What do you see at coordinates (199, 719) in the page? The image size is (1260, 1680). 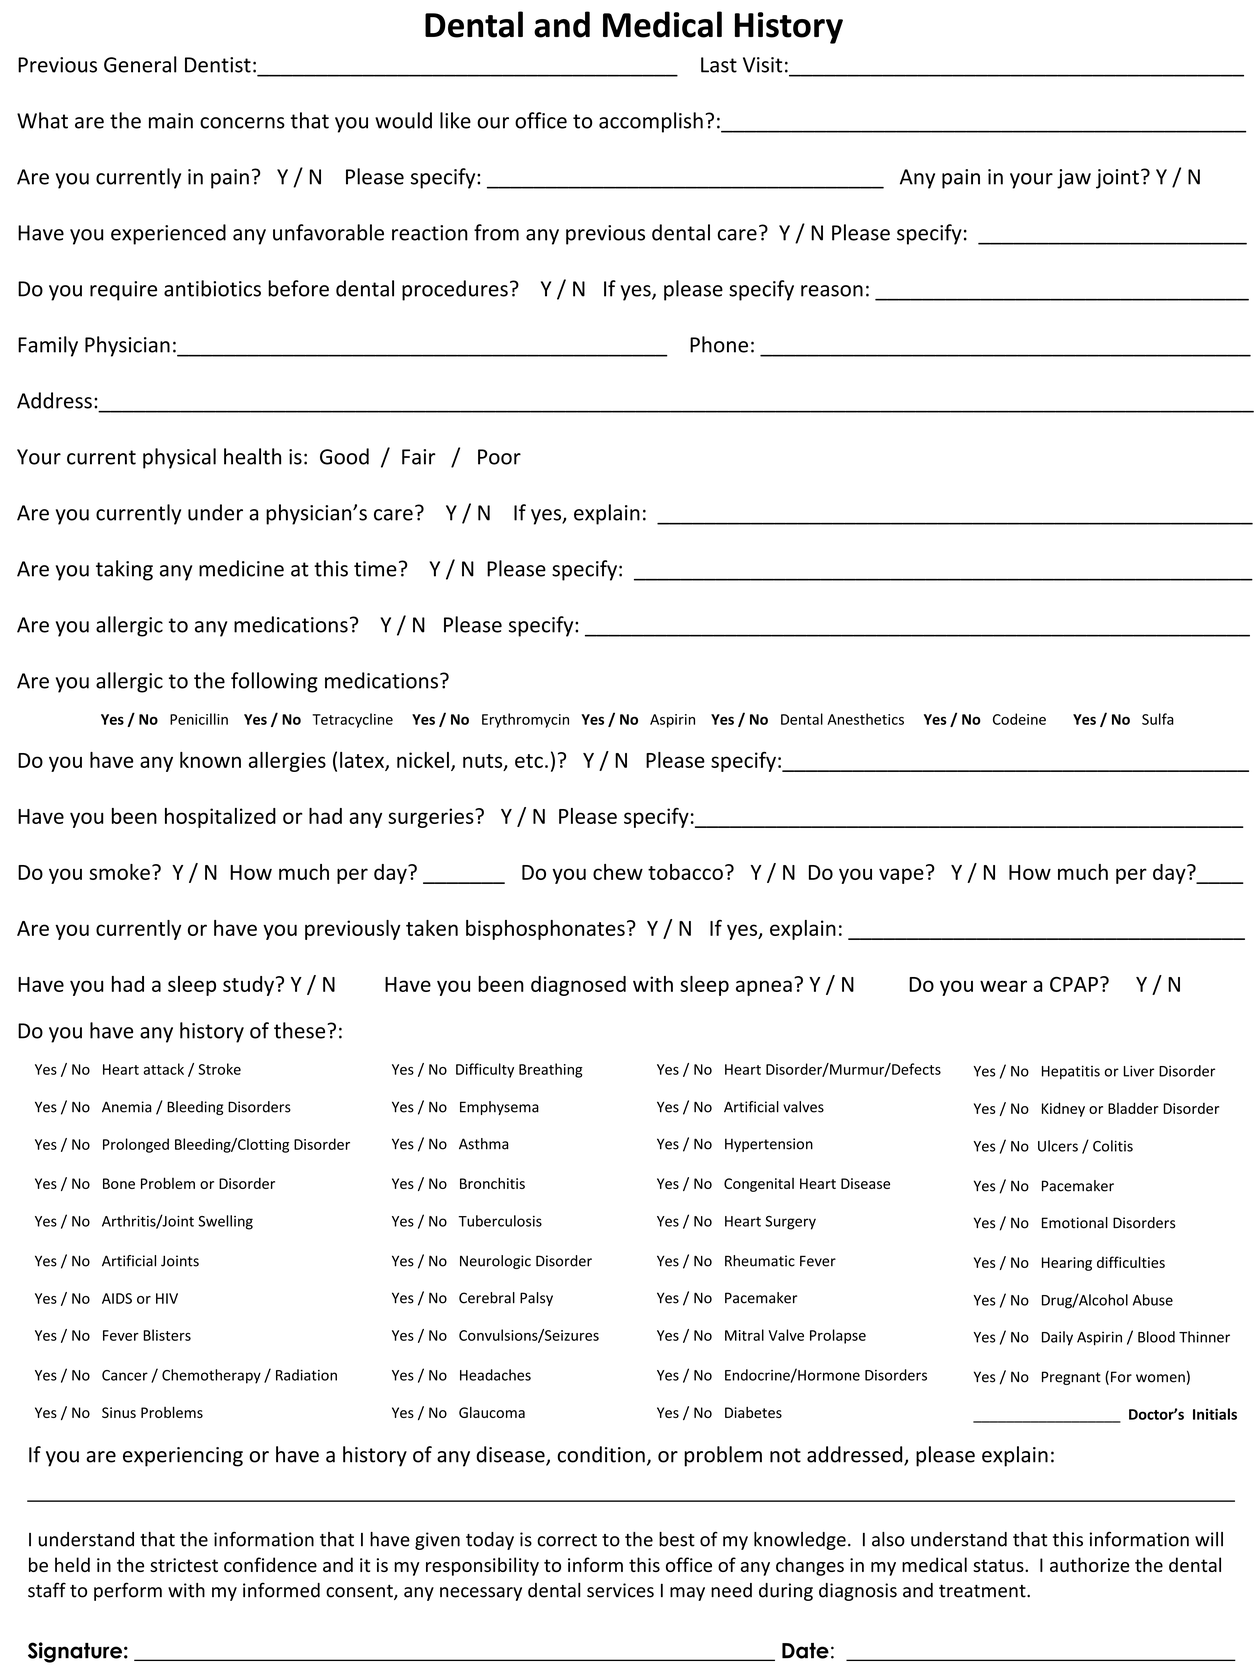 I see `Penicillin` at bounding box center [199, 719].
